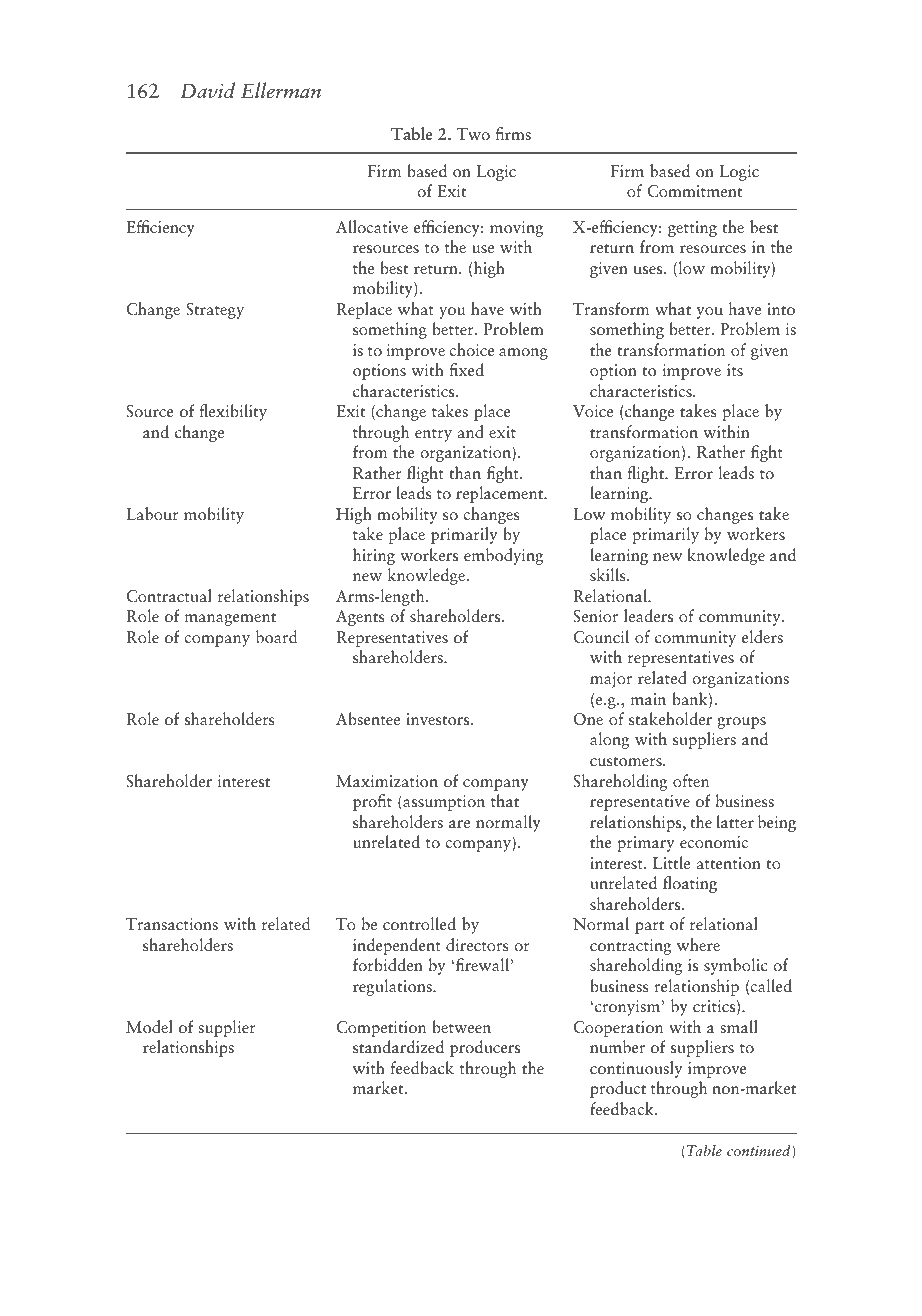  What do you see at coordinates (477, 945) in the image?
I see `directors` at bounding box center [477, 945].
